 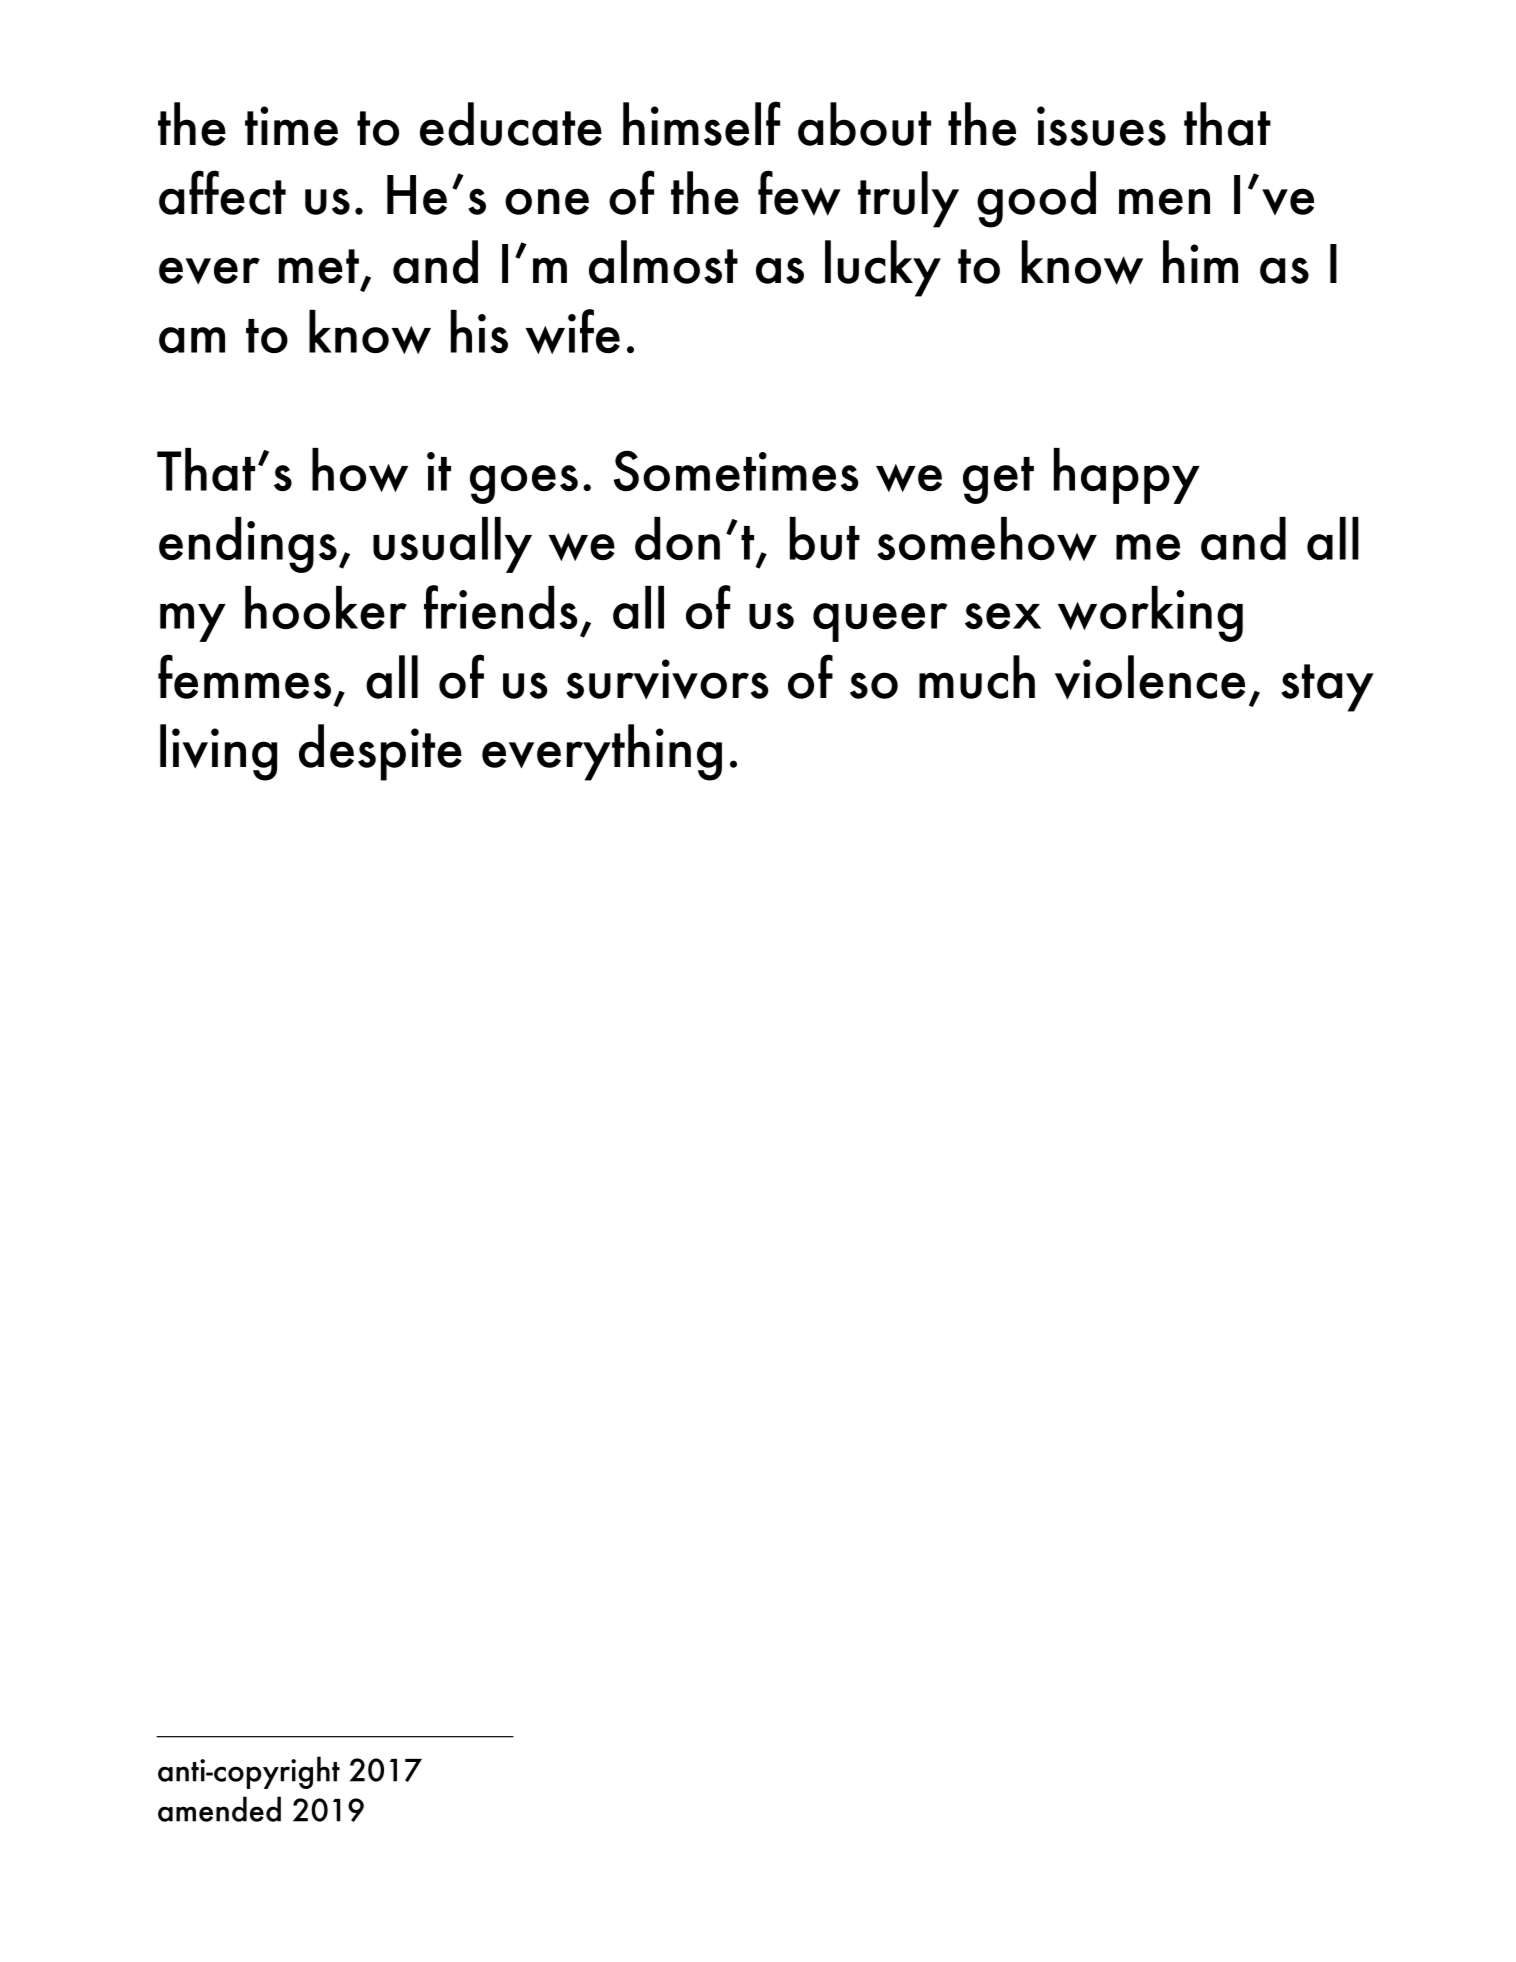 I want to click on survivors, so click(x=667, y=679).
